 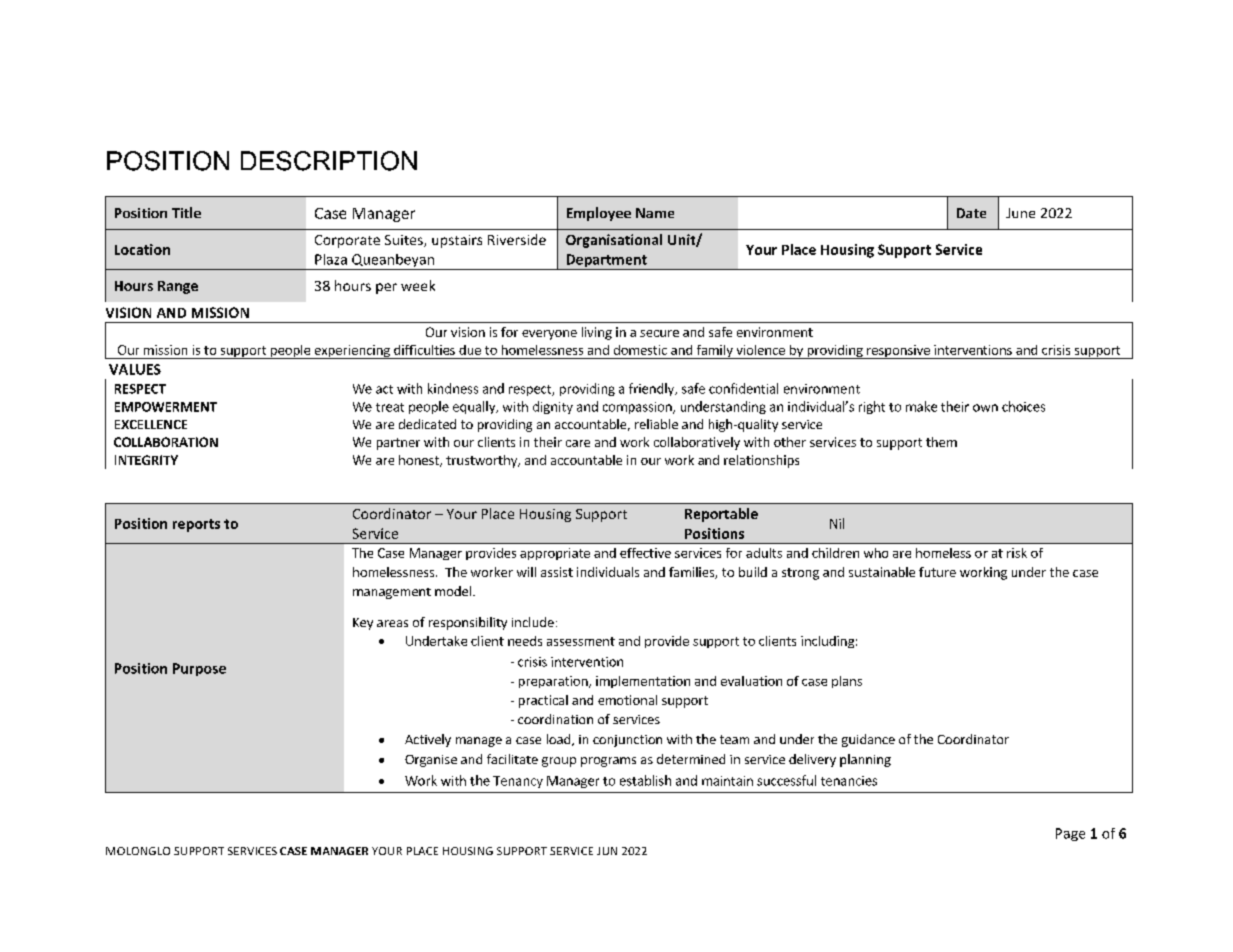 What do you see at coordinates (597, 333) in the screenshot?
I see `living` at bounding box center [597, 333].
